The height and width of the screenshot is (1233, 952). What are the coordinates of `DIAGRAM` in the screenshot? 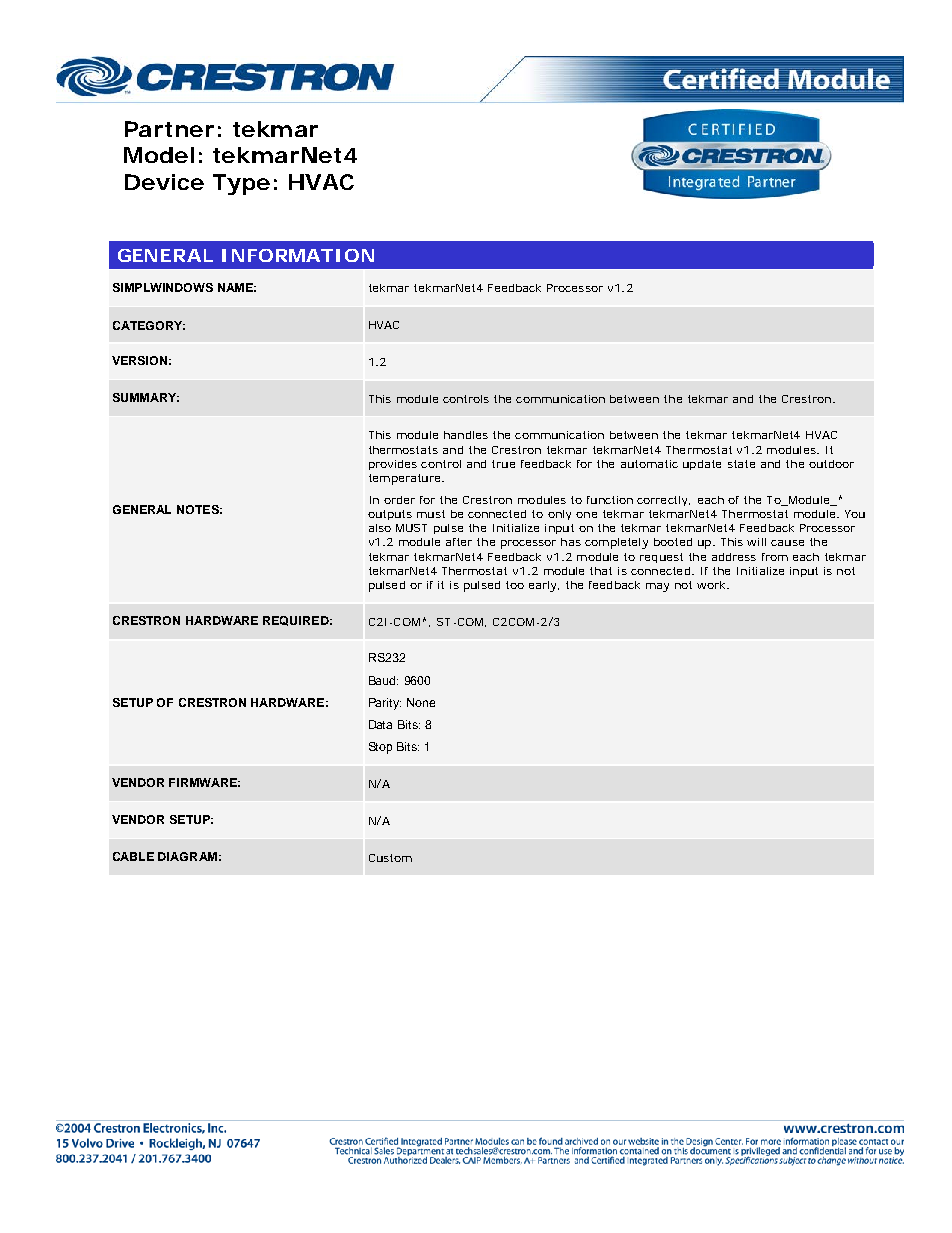 It's located at (187, 856).
